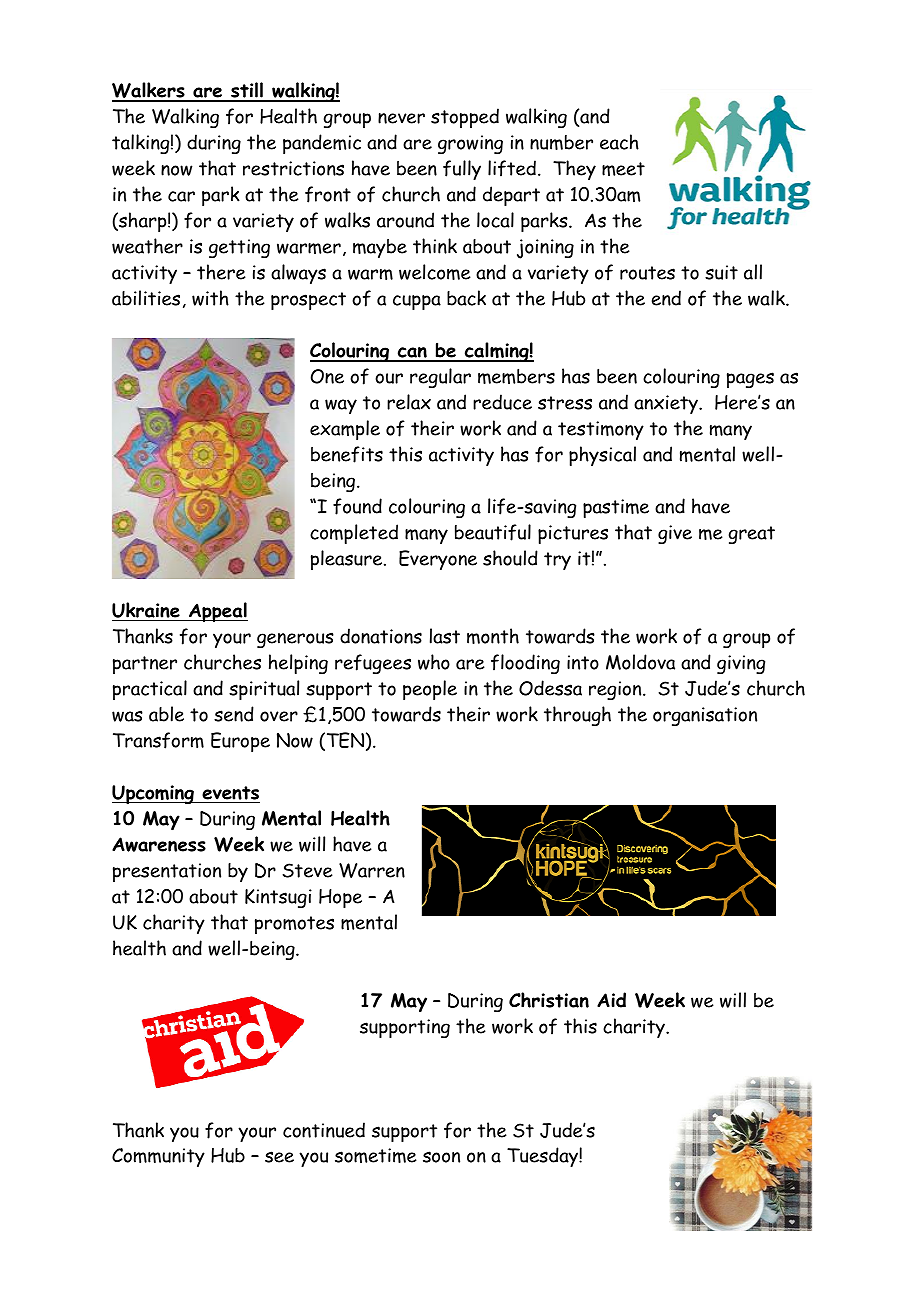  I want to click on anxiety, so click(667, 404).
